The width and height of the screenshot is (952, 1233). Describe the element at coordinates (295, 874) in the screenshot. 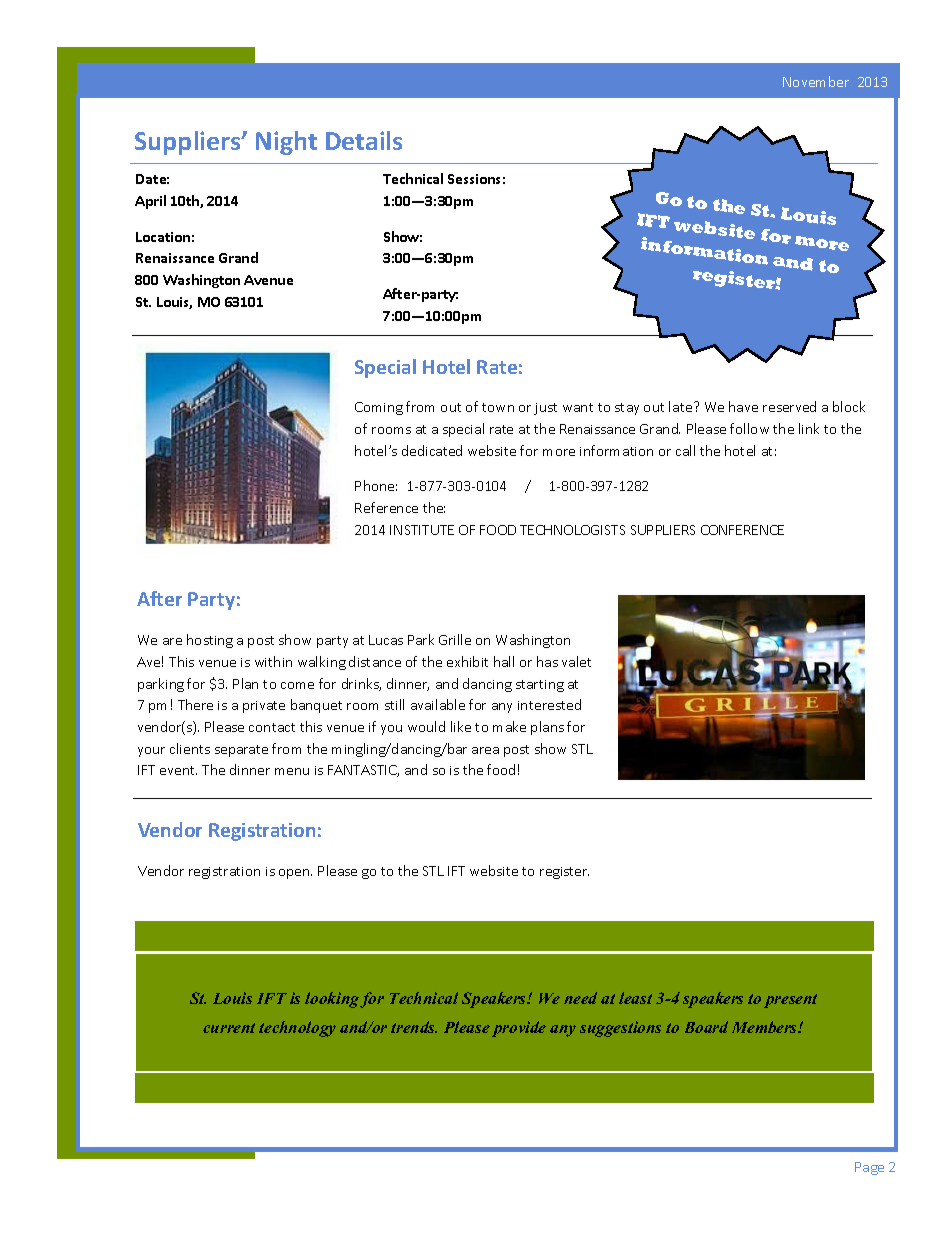

I see `open` at that location.
